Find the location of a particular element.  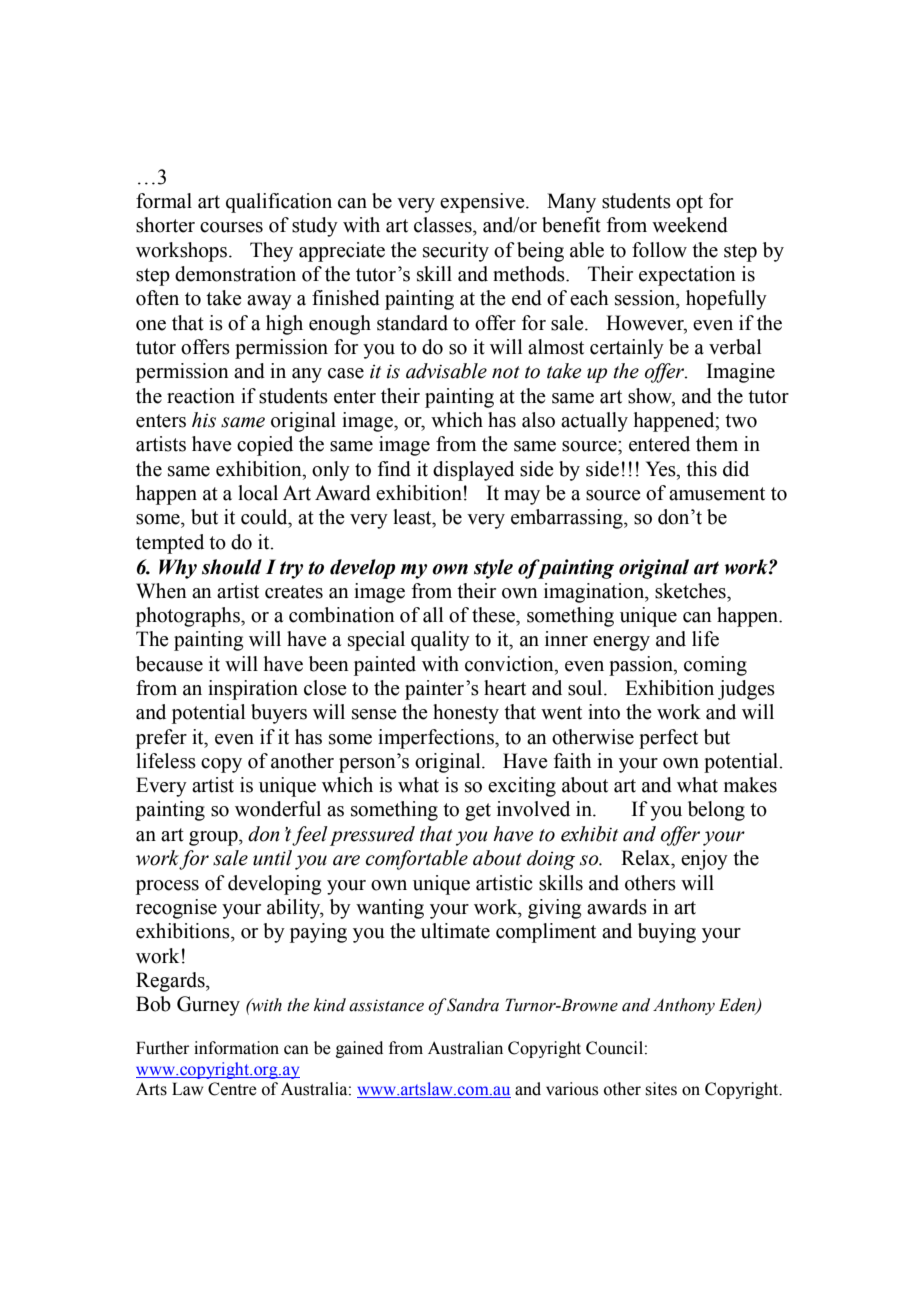

get is located at coordinates (478, 812).
